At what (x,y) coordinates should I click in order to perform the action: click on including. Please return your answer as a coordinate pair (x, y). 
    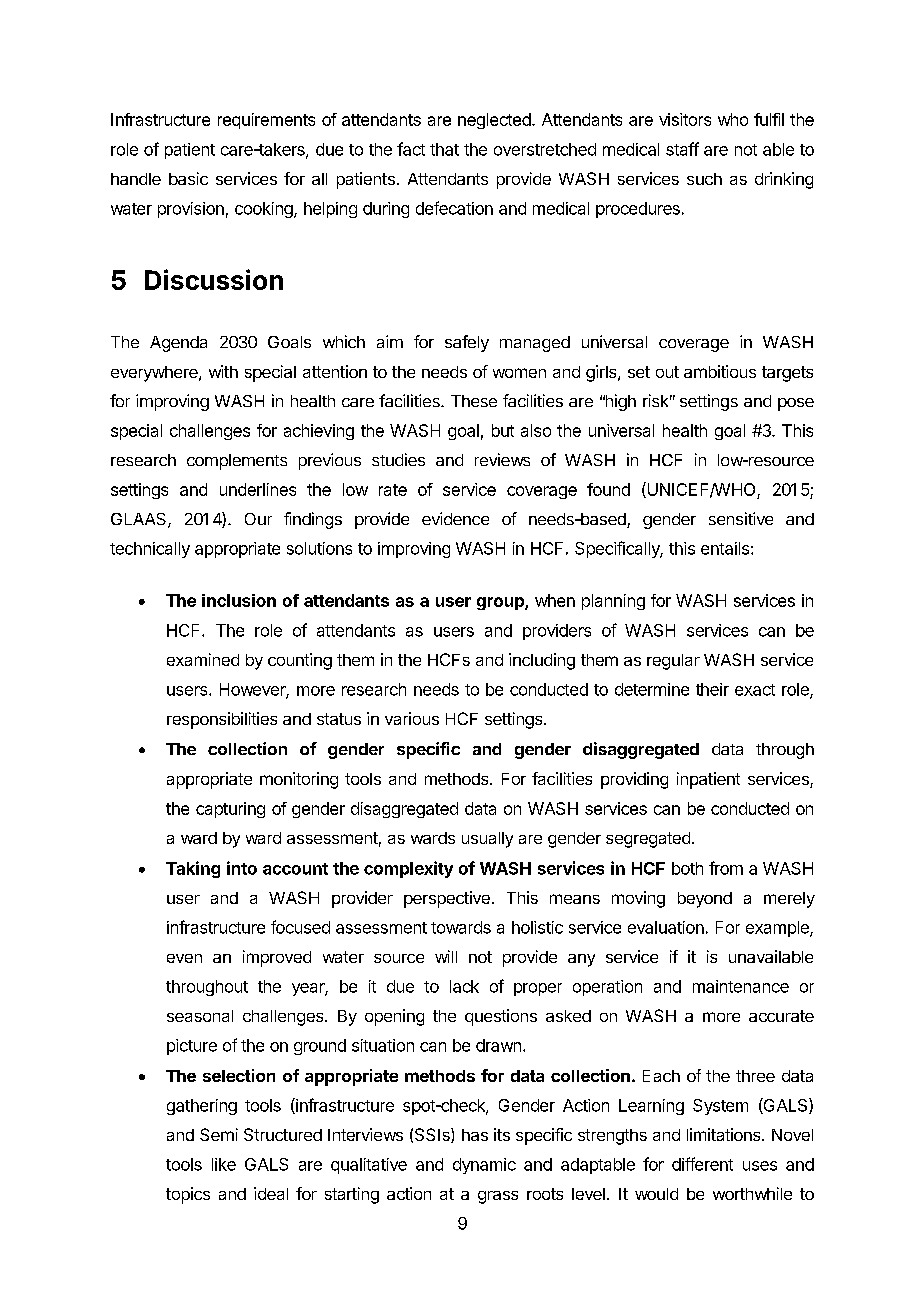
    Looking at the image, I should click on (542, 661).
